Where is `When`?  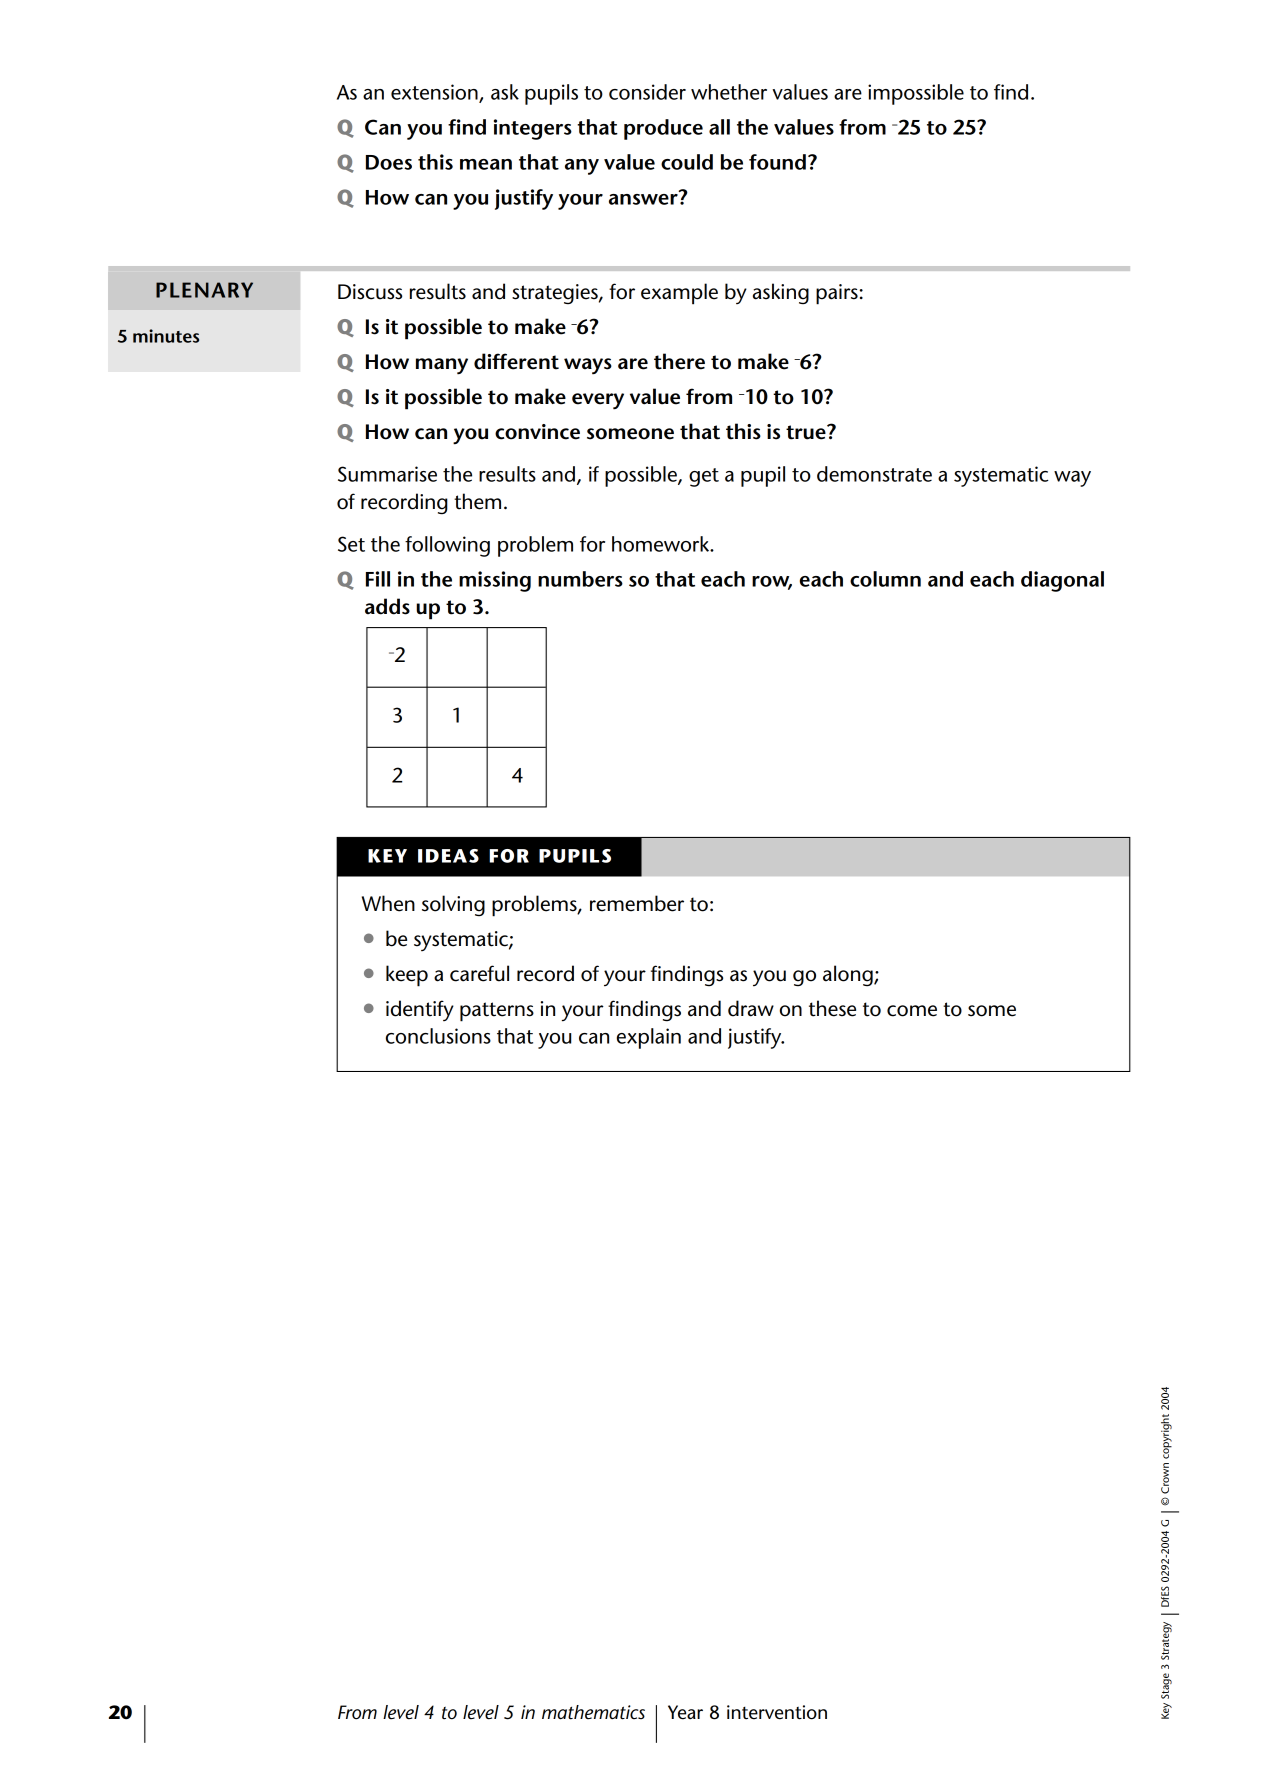 When is located at coordinates (388, 903).
